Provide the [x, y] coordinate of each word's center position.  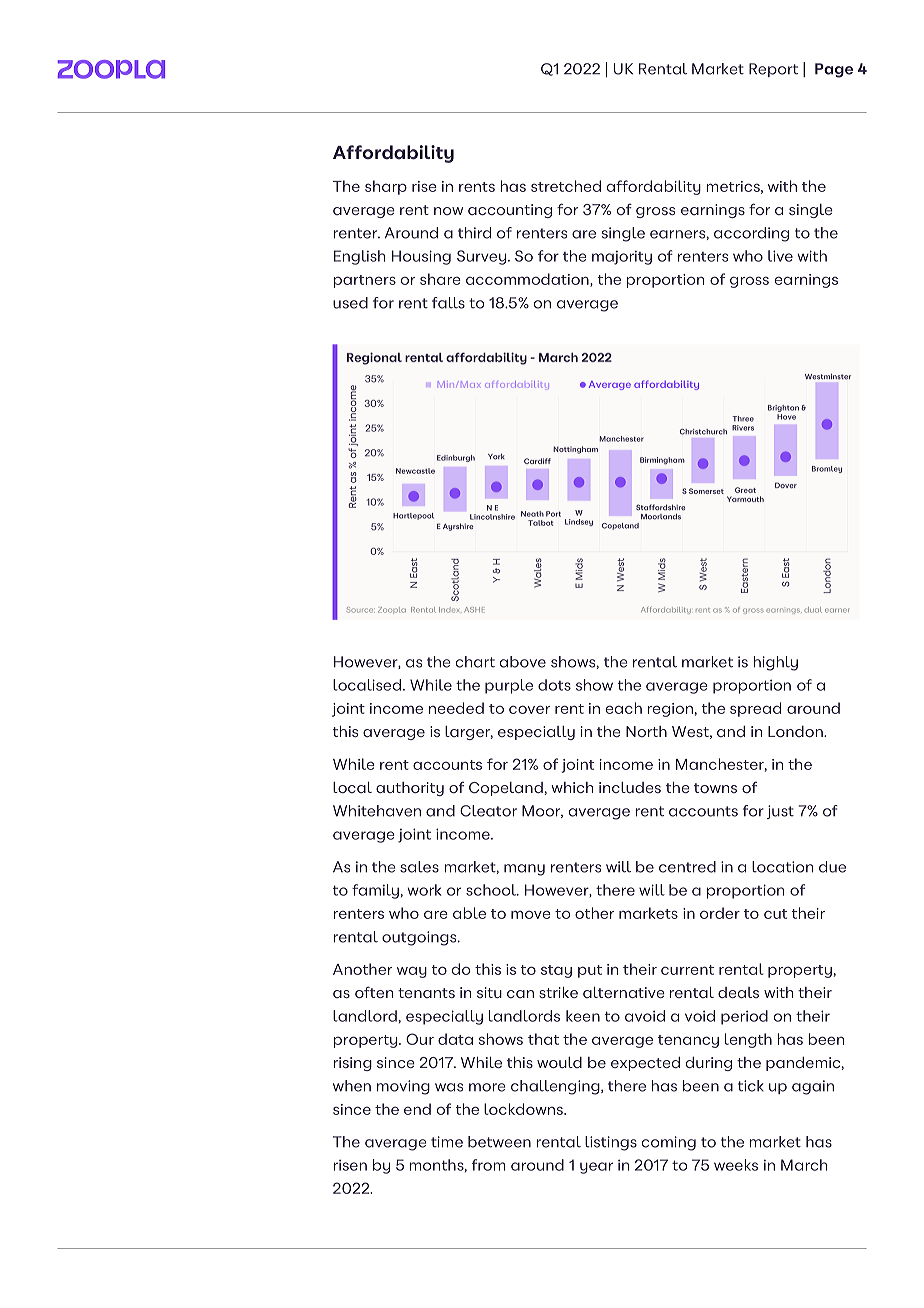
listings [611, 1143]
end [417, 1109]
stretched [566, 186]
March [804, 1165]
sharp [386, 187]
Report [773, 70]
